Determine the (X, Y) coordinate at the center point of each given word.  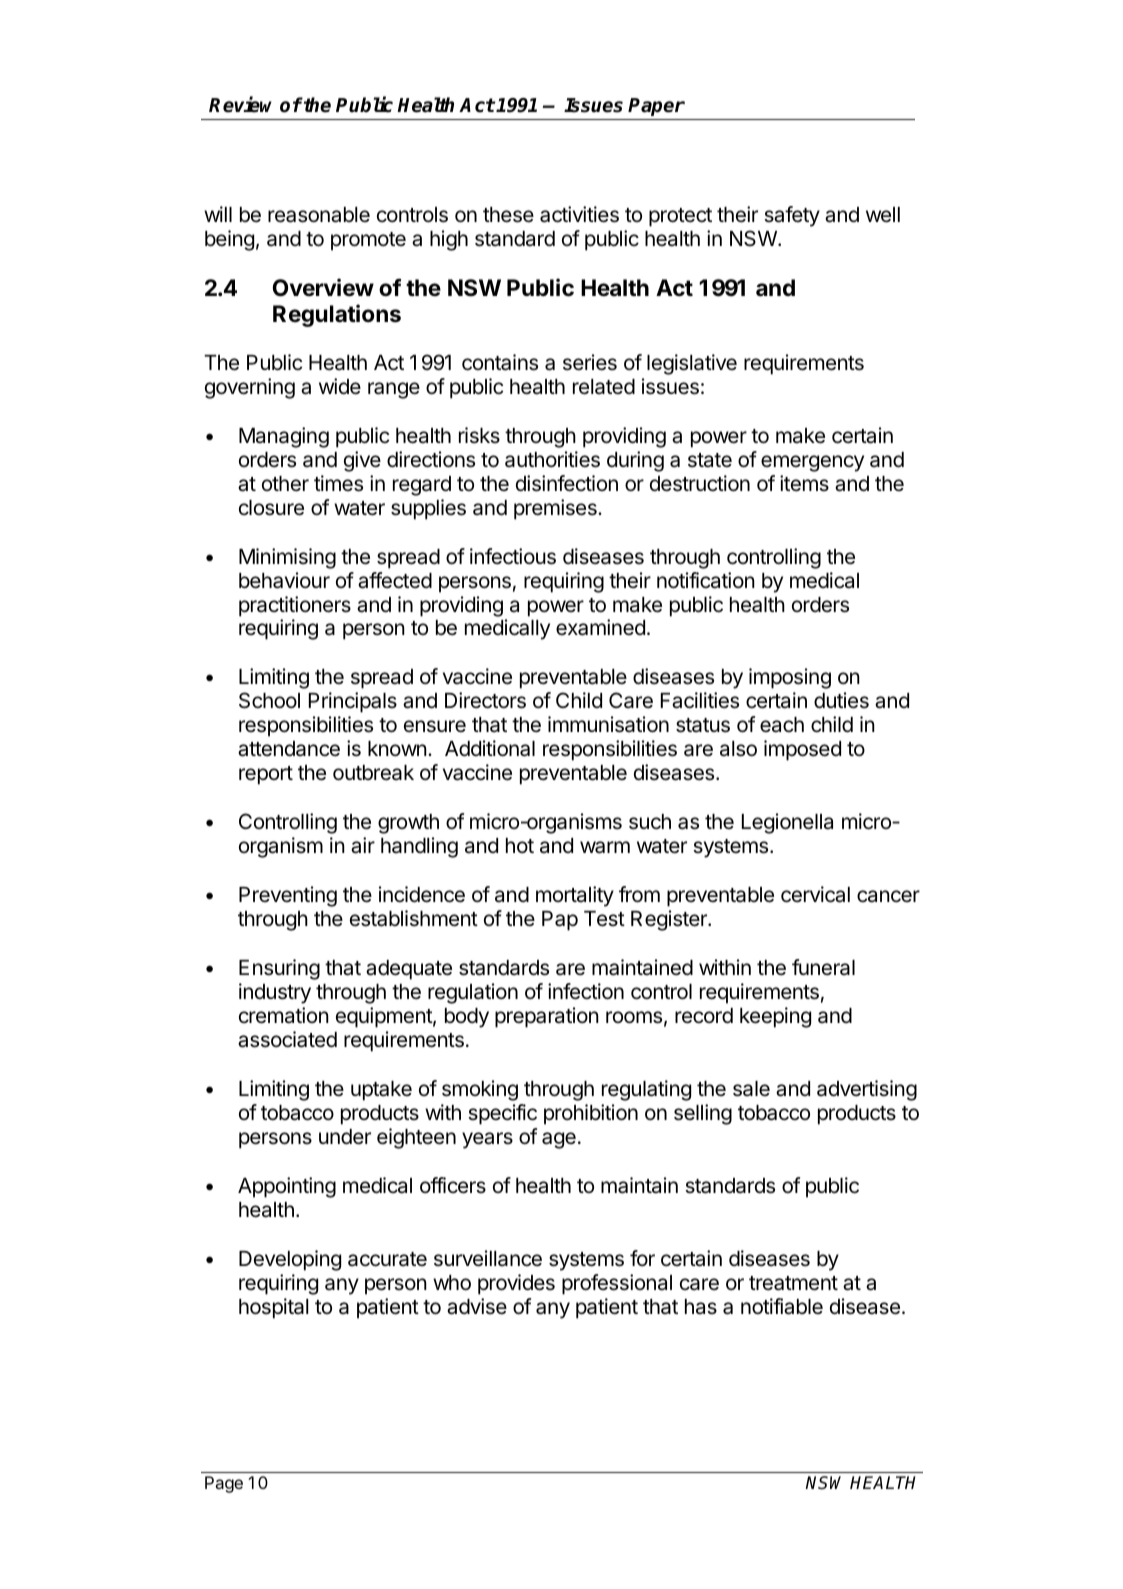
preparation (547, 1017)
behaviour (284, 580)
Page (224, 1484)
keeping (775, 1017)
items (804, 483)
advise (477, 1306)
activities (579, 214)
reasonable (319, 215)
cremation (284, 1015)
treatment (793, 1283)
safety (792, 216)
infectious (513, 556)
